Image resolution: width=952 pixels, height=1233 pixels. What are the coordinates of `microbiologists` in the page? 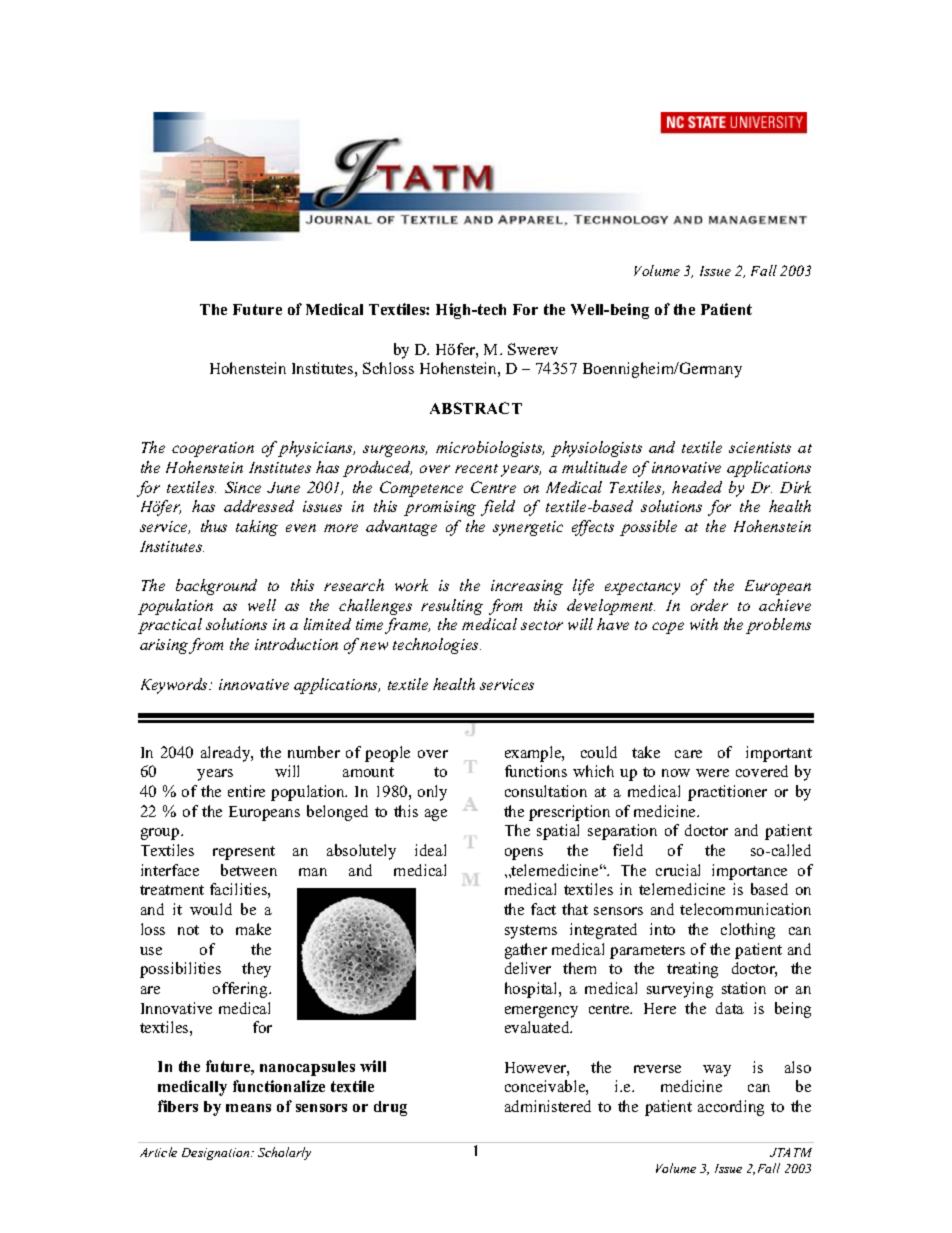 It's located at (490, 449).
